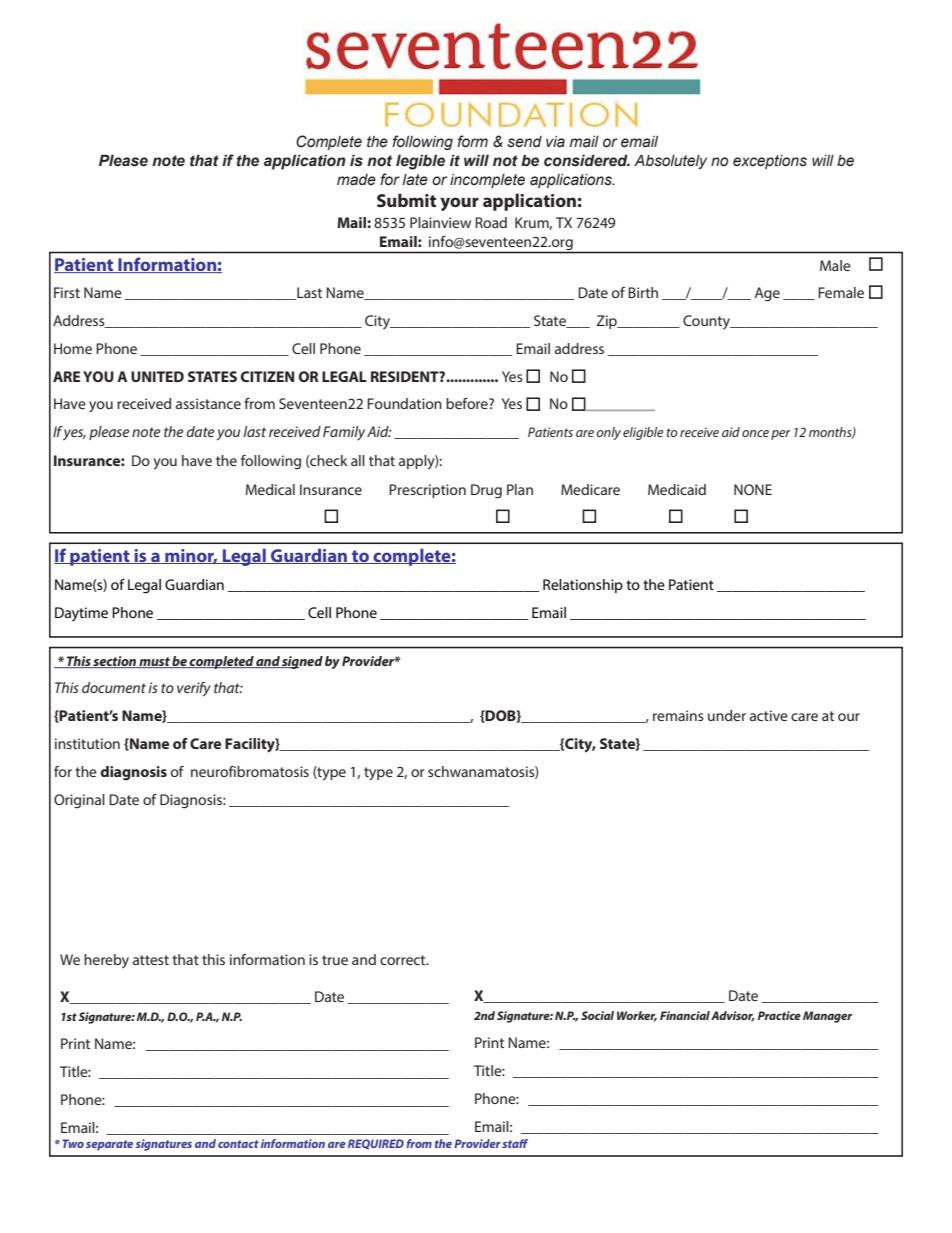 The width and height of the screenshot is (952, 1233). What do you see at coordinates (727, 715) in the screenshot?
I see `under` at bounding box center [727, 715].
